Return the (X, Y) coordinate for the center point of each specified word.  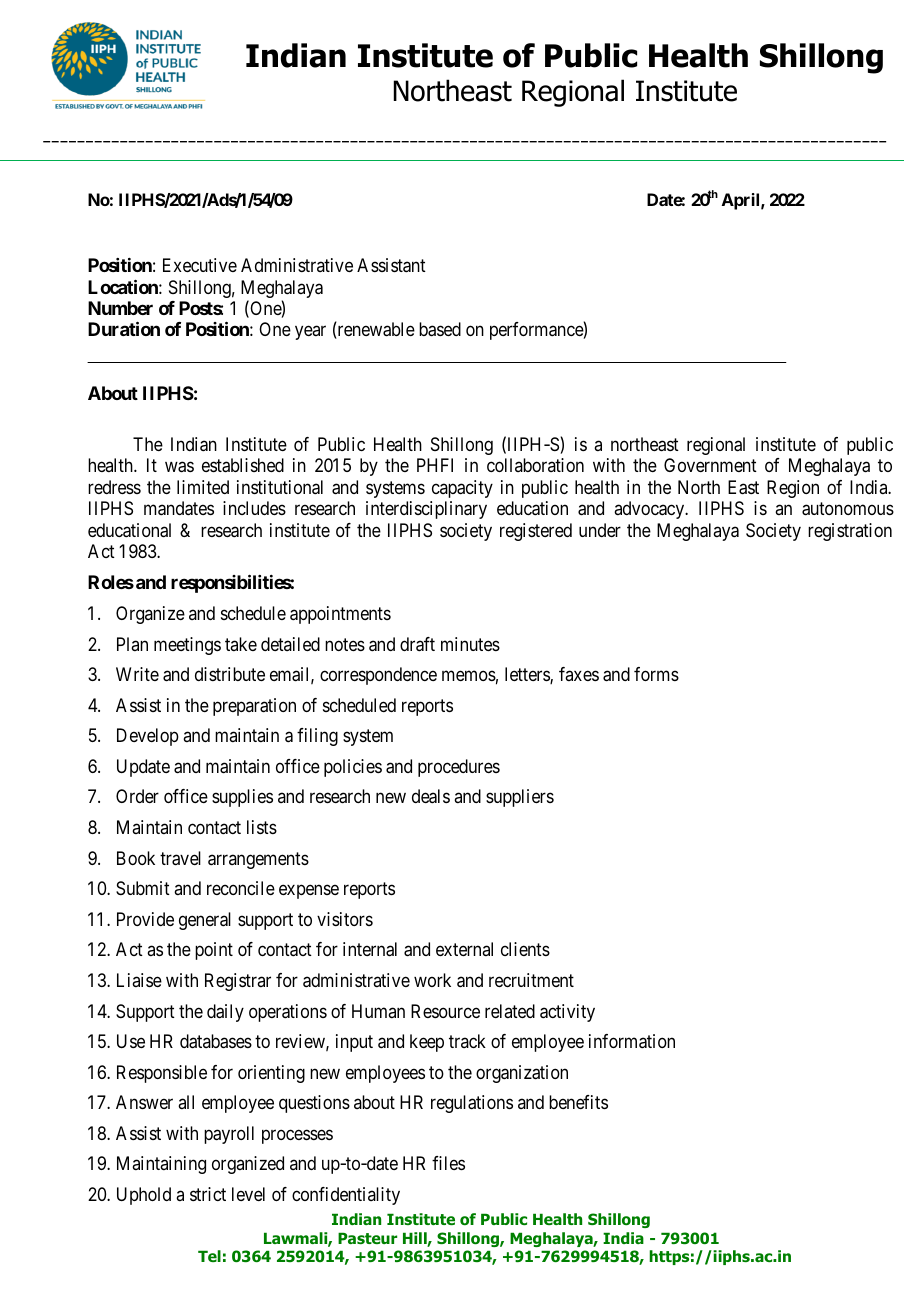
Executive (200, 265)
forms (656, 674)
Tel (209, 1256)
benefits (578, 1102)
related (510, 1011)
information (632, 1041)
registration (850, 532)
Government (710, 465)
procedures (459, 768)
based (440, 329)
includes (254, 508)
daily (225, 1013)
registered (536, 532)
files (448, 1163)
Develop (148, 737)
